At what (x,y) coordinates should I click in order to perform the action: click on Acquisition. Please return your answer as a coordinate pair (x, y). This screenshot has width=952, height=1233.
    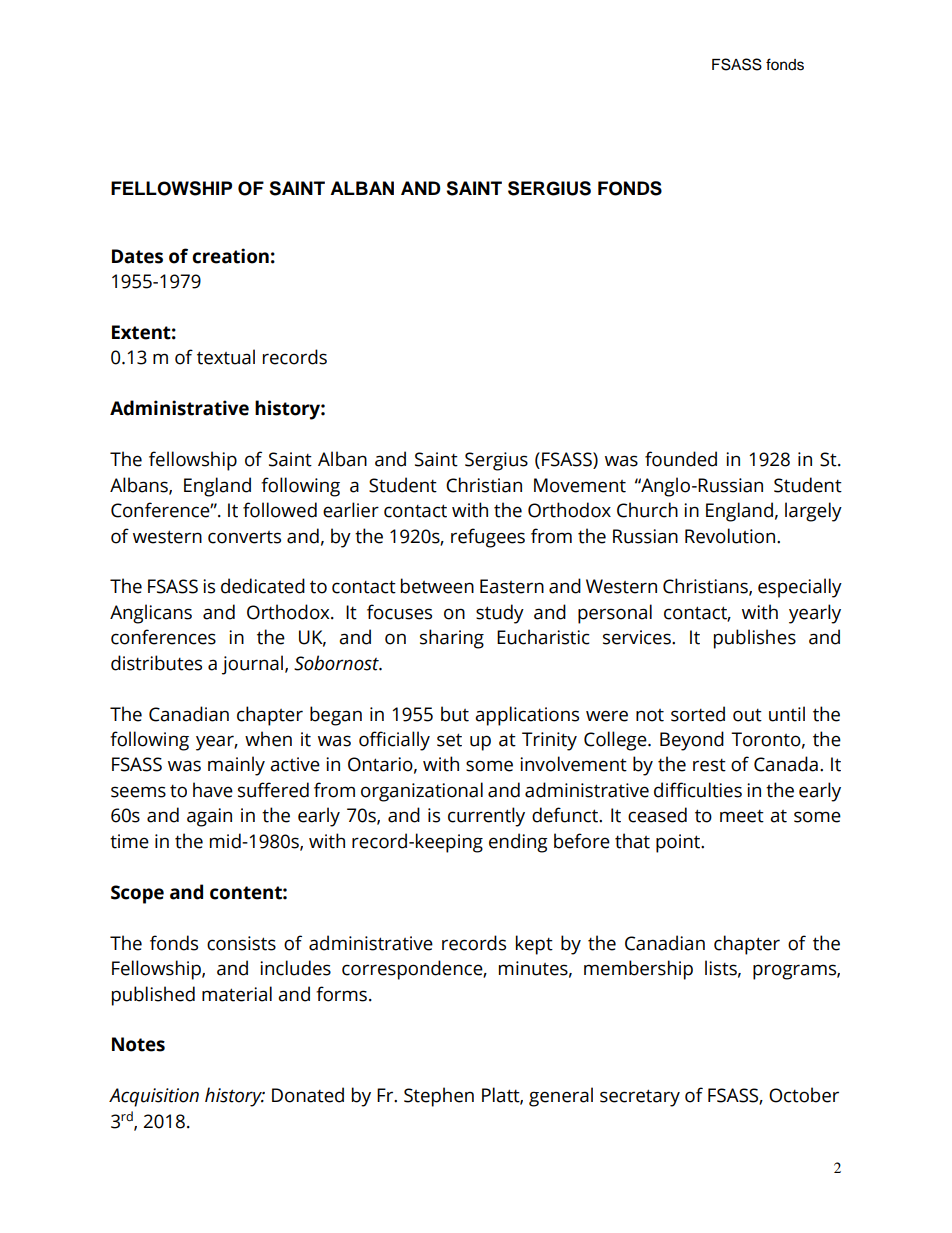
    Looking at the image, I should click on (154, 1097).
